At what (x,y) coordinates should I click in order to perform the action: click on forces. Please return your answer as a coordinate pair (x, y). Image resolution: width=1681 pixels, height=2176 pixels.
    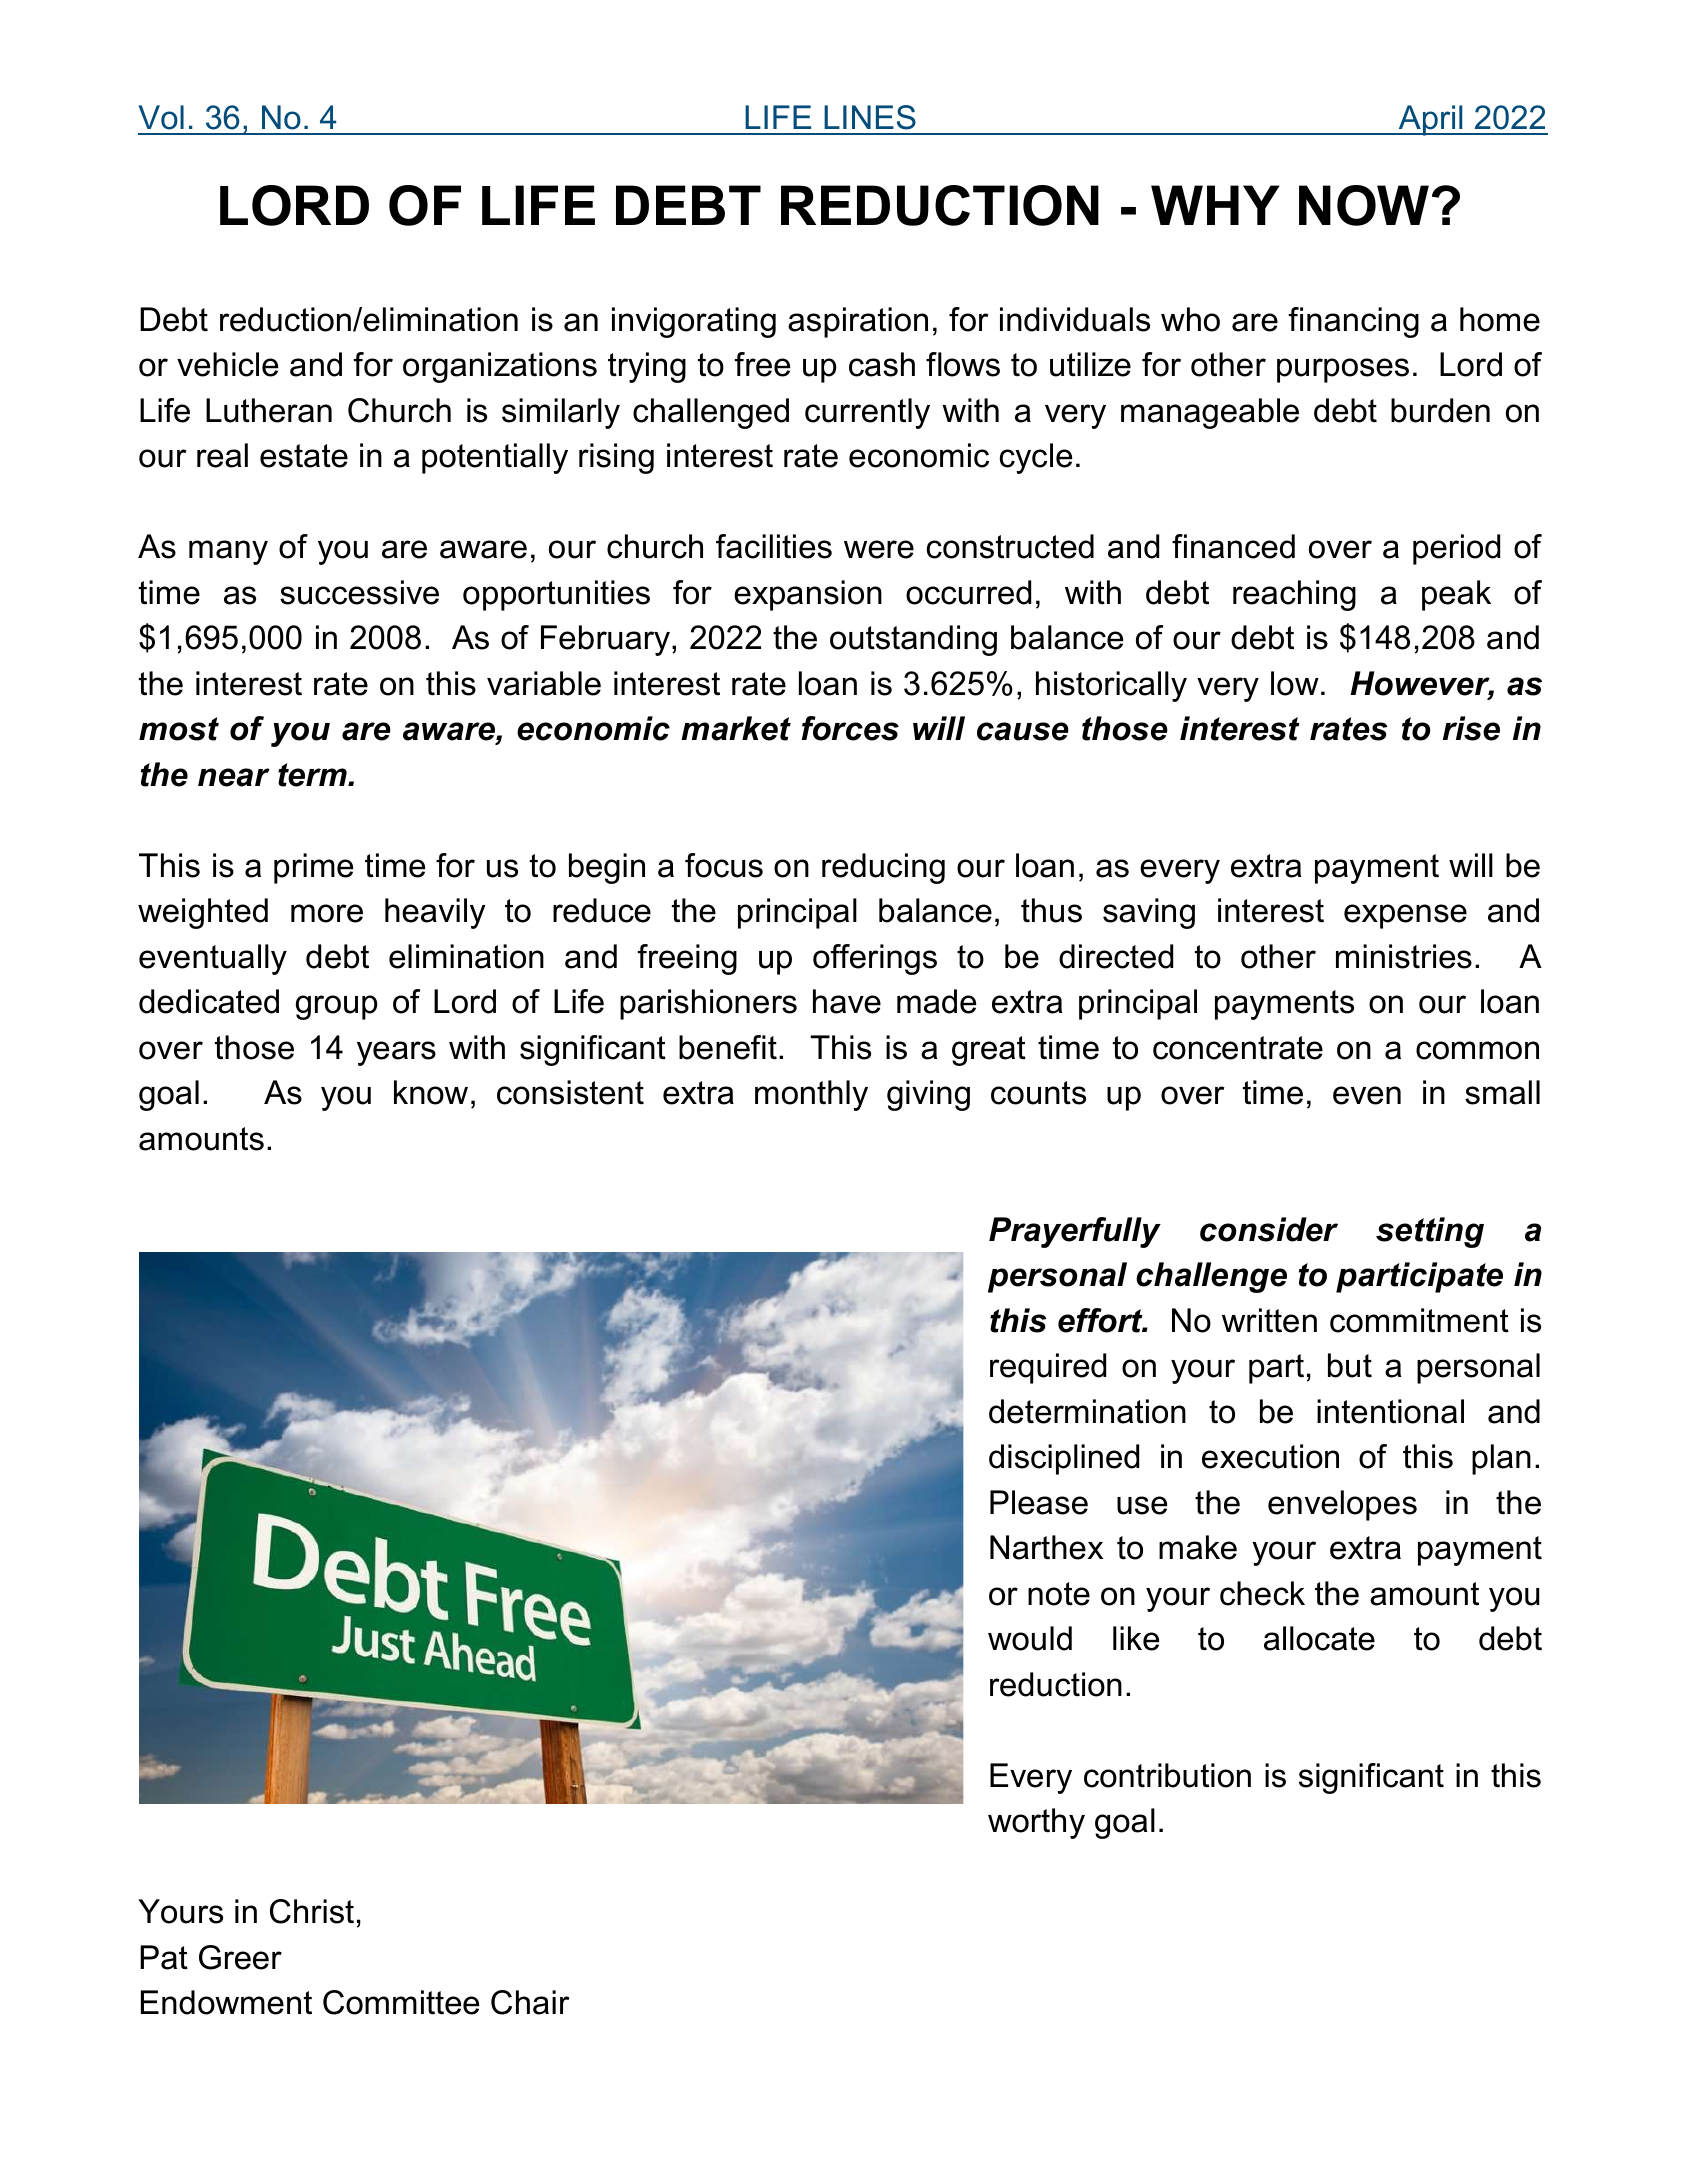
    Looking at the image, I should click on (850, 728).
